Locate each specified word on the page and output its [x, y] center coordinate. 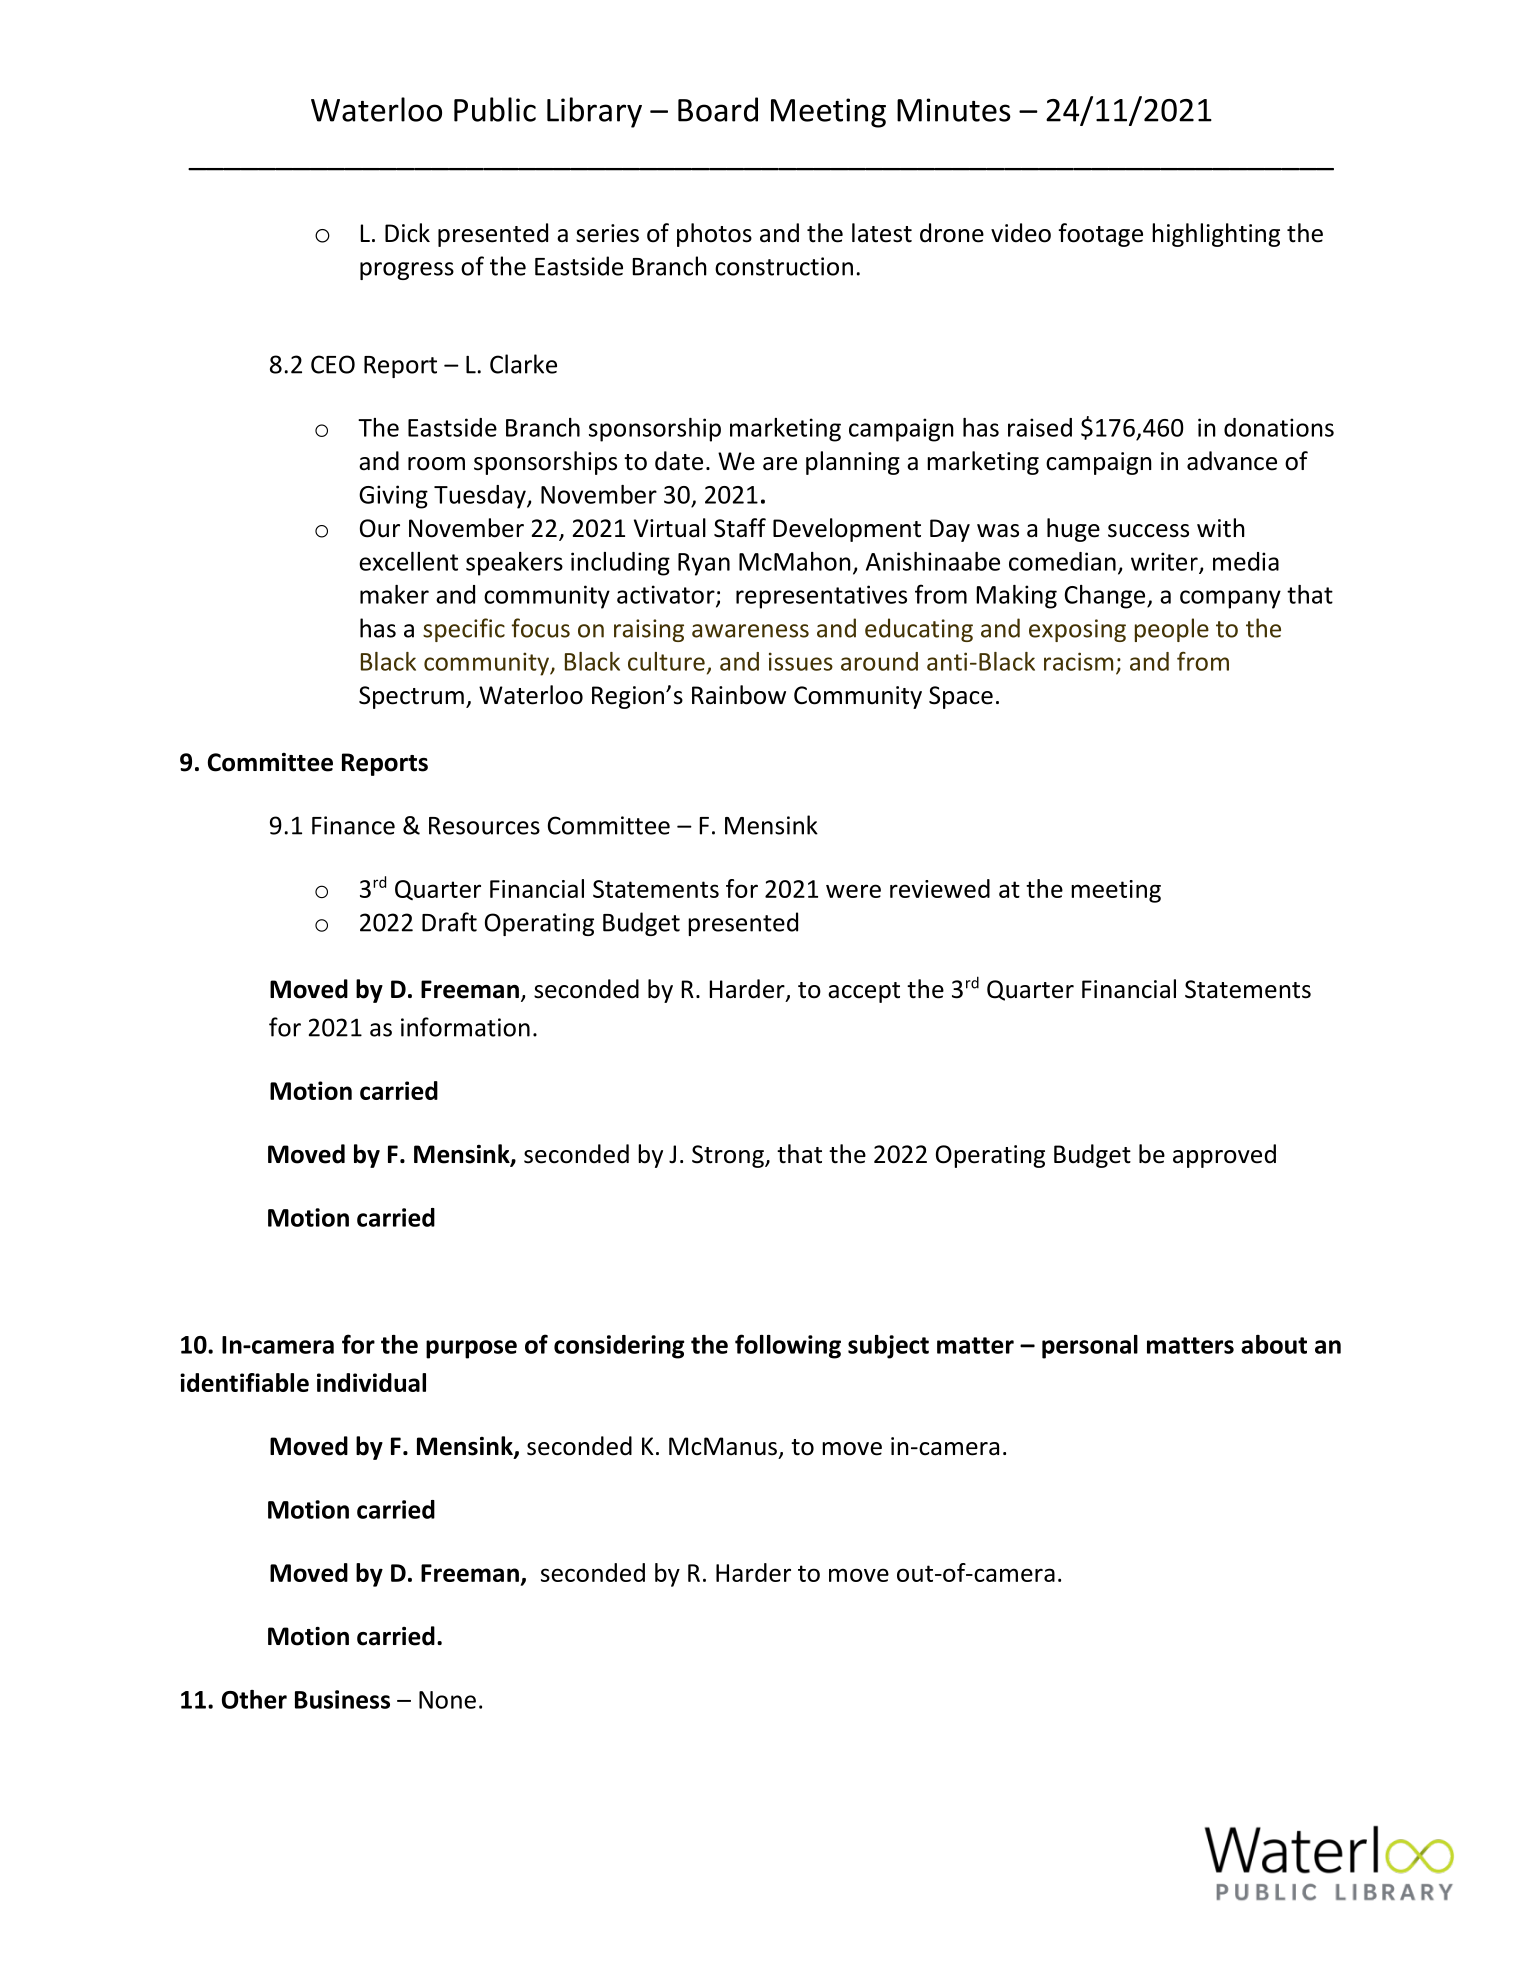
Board [718, 109]
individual [371, 1382]
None [447, 1700]
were [853, 891]
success [1148, 531]
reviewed [940, 888]
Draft [449, 922]
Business [342, 1699]
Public [495, 109]
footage [1100, 235]
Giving [393, 497]
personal [1090, 1347]
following [788, 1346]
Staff [740, 528]
